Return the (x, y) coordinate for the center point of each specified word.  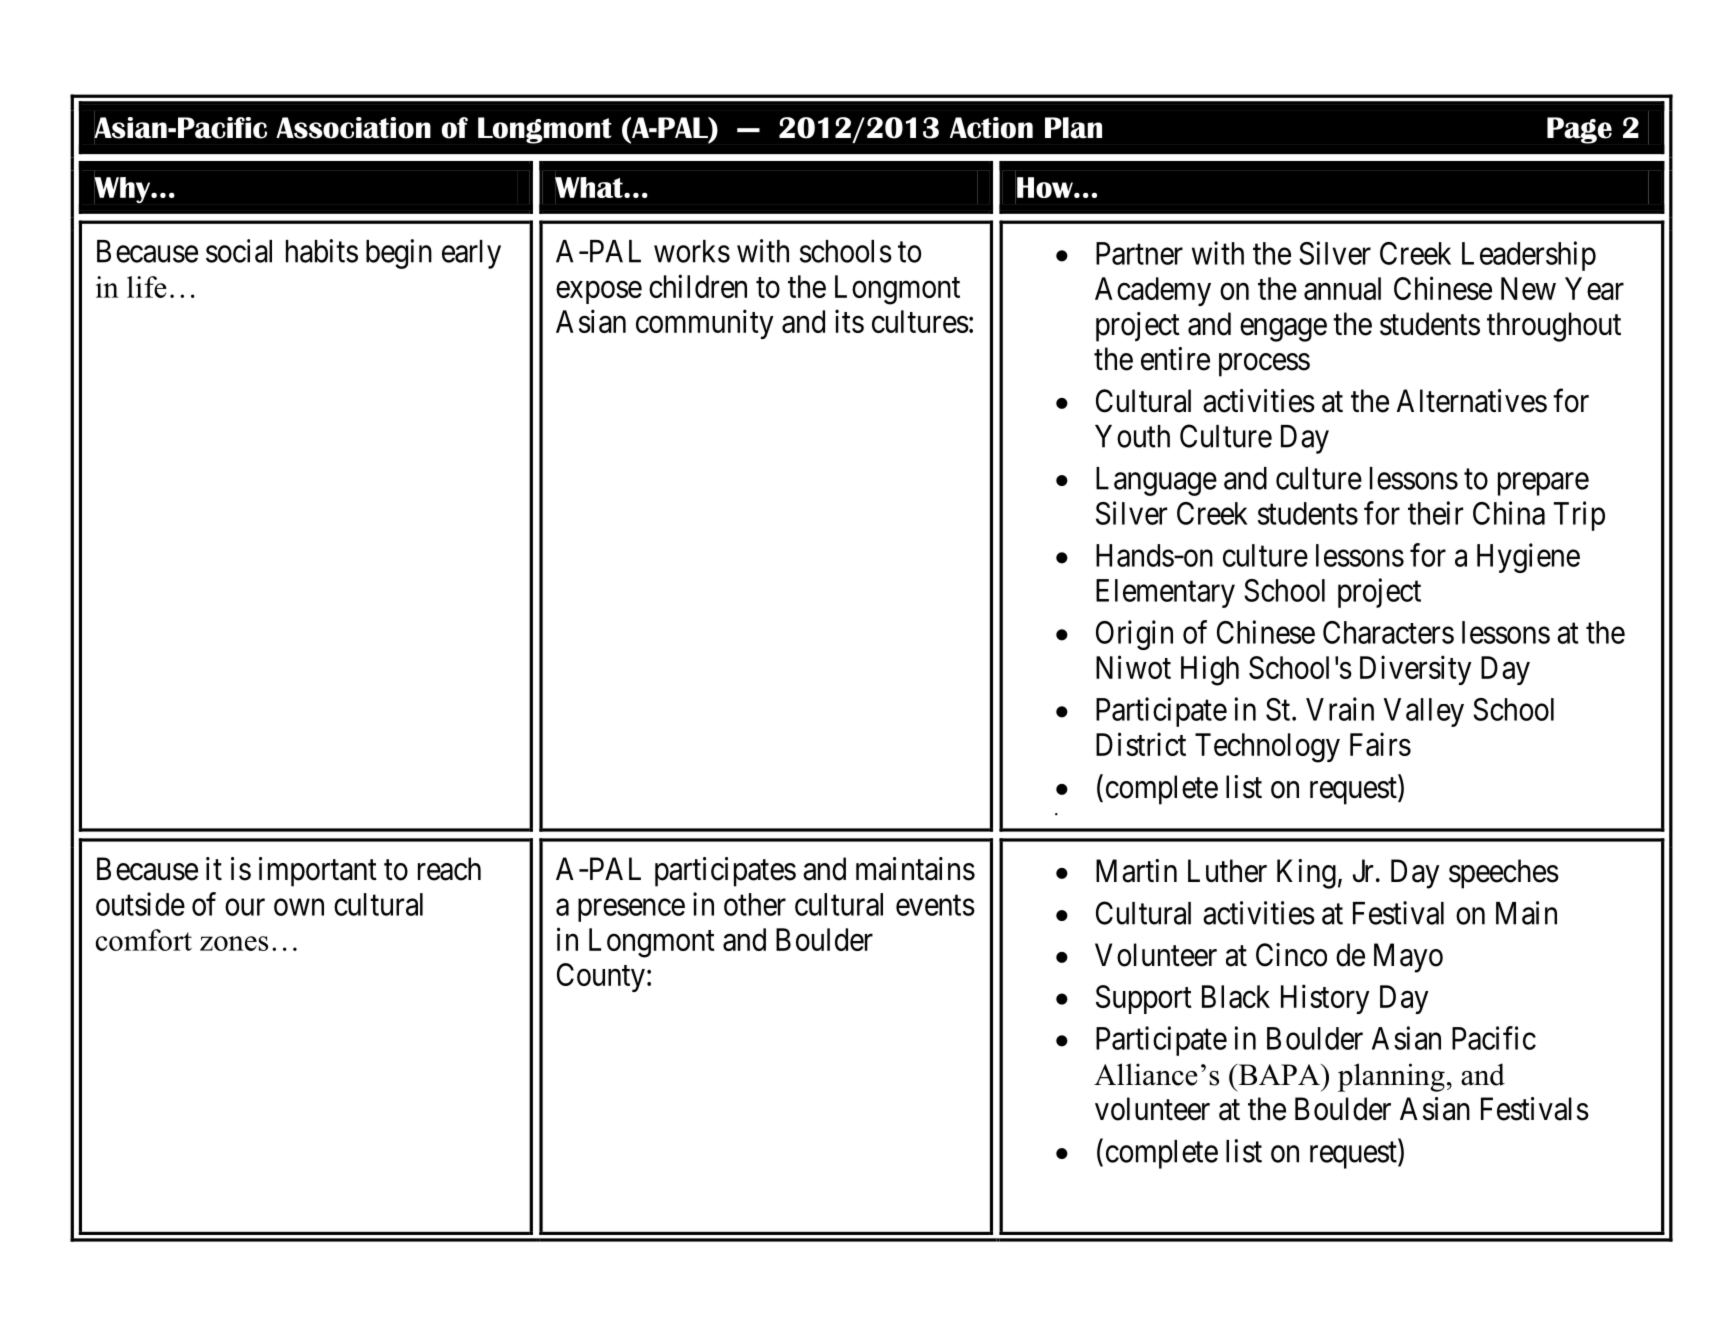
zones (234, 943)
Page (1579, 130)
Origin (1134, 635)
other (755, 904)
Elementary (1165, 593)
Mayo (1408, 958)
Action (991, 128)
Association (353, 128)
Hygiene (1528, 558)
